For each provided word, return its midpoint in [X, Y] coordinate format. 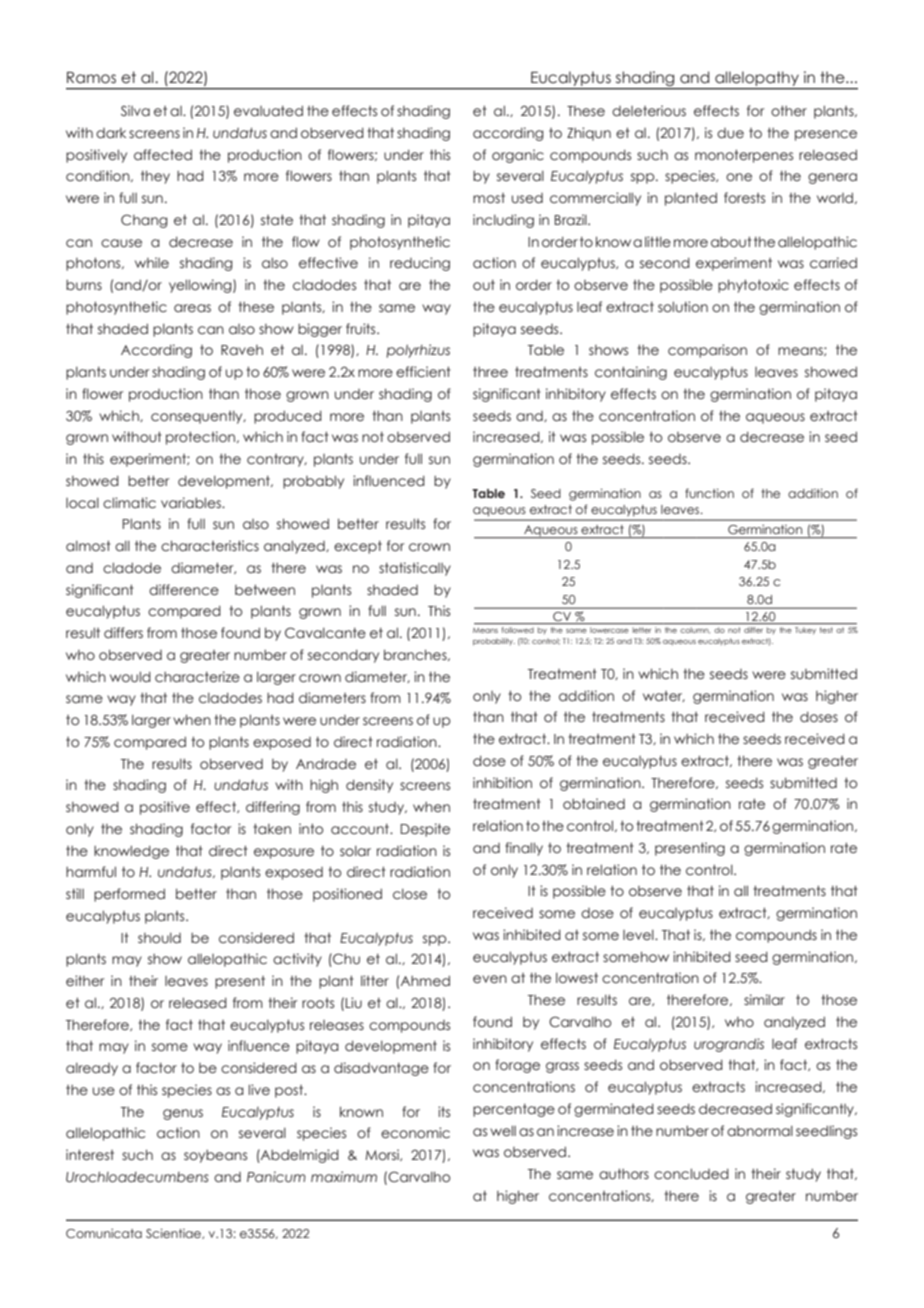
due [730, 133]
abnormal [760, 1131]
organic [518, 156]
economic [415, 1133]
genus [183, 1114]
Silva [135, 110]
